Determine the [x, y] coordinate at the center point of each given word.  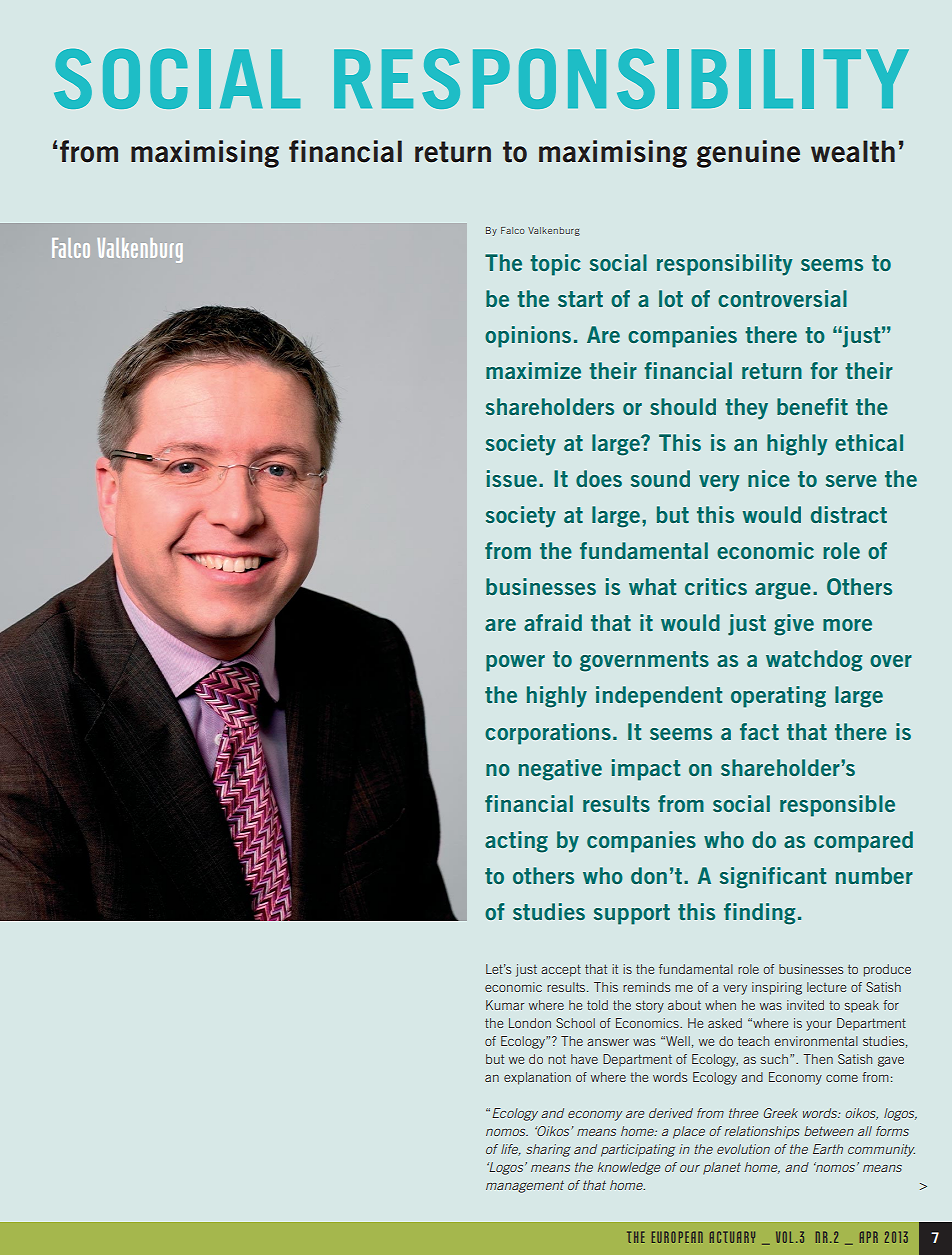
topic [555, 265]
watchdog [814, 661]
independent [659, 697]
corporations [548, 734]
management [525, 1186]
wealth [853, 151]
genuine [748, 154]
